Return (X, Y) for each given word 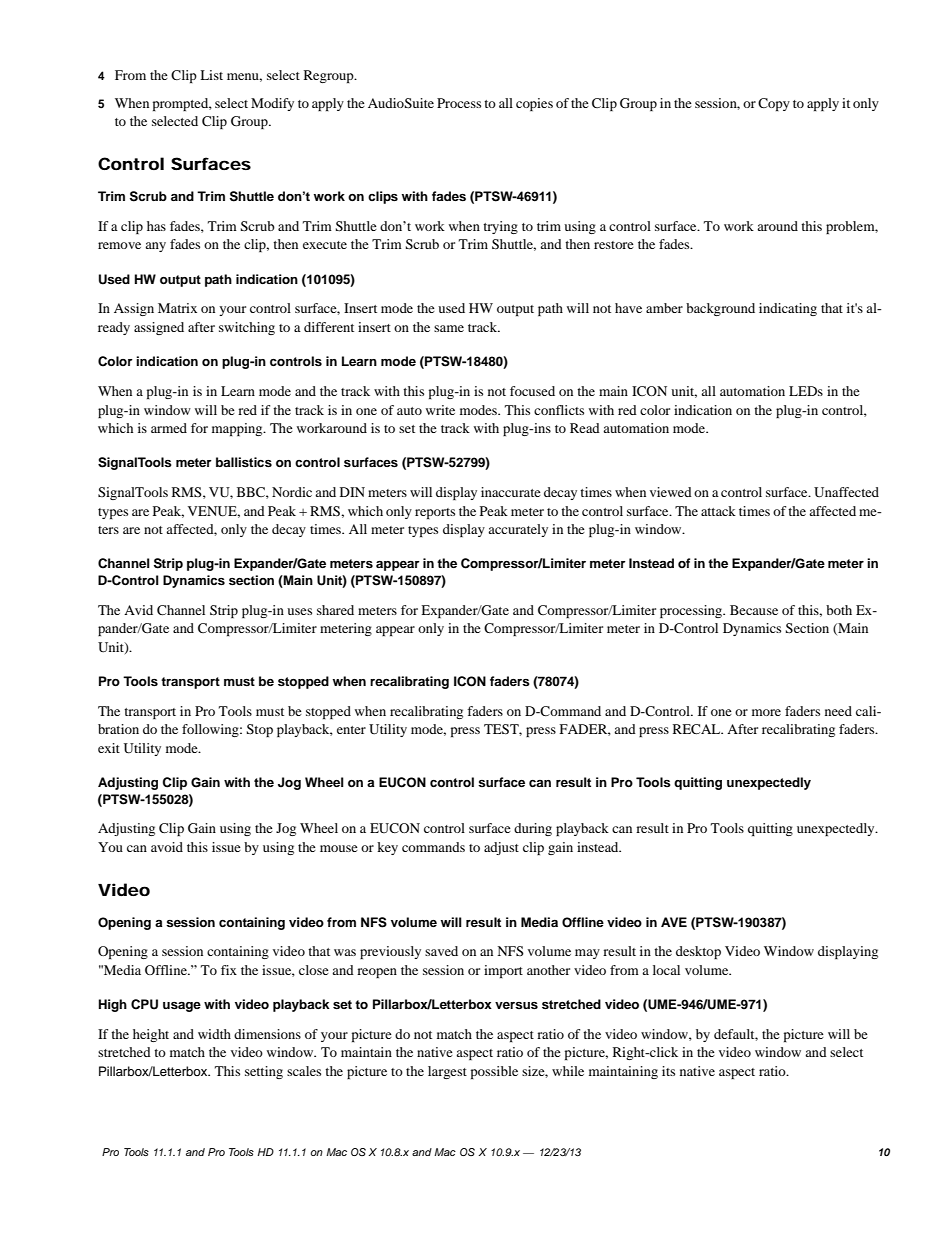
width (214, 1034)
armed (169, 428)
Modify (272, 104)
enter (351, 730)
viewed (671, 492)
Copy (774, 104)
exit (109, 748)
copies (534, 104)
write (440, 410)
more (766, 712)
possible (494, 1072)
